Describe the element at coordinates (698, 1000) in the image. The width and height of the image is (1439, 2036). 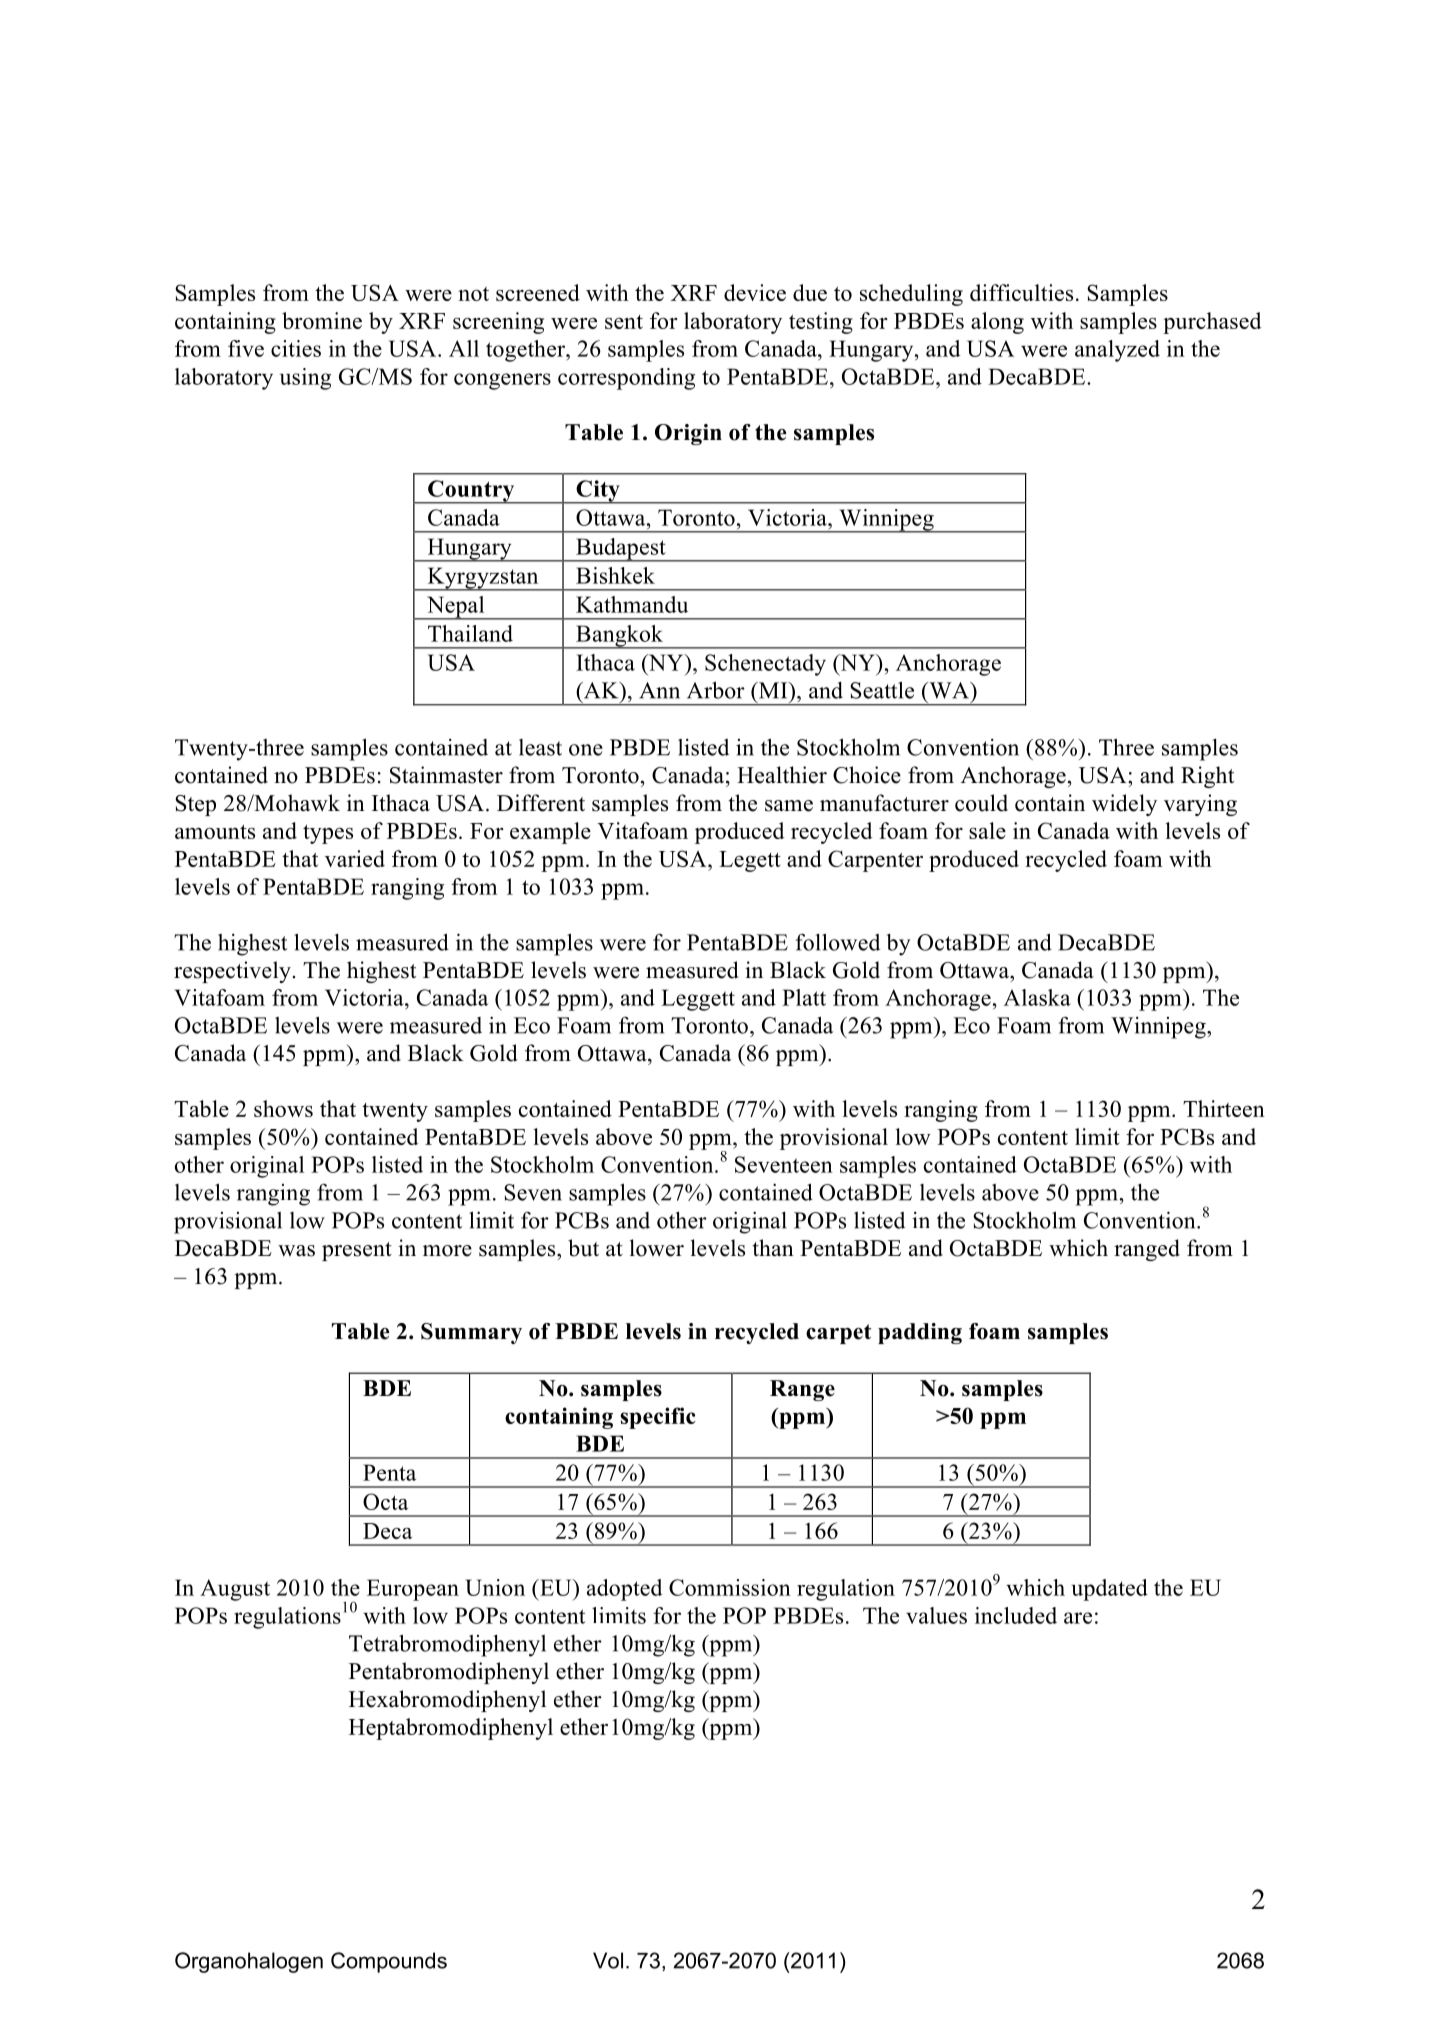
I see `Leggett` at that location.
